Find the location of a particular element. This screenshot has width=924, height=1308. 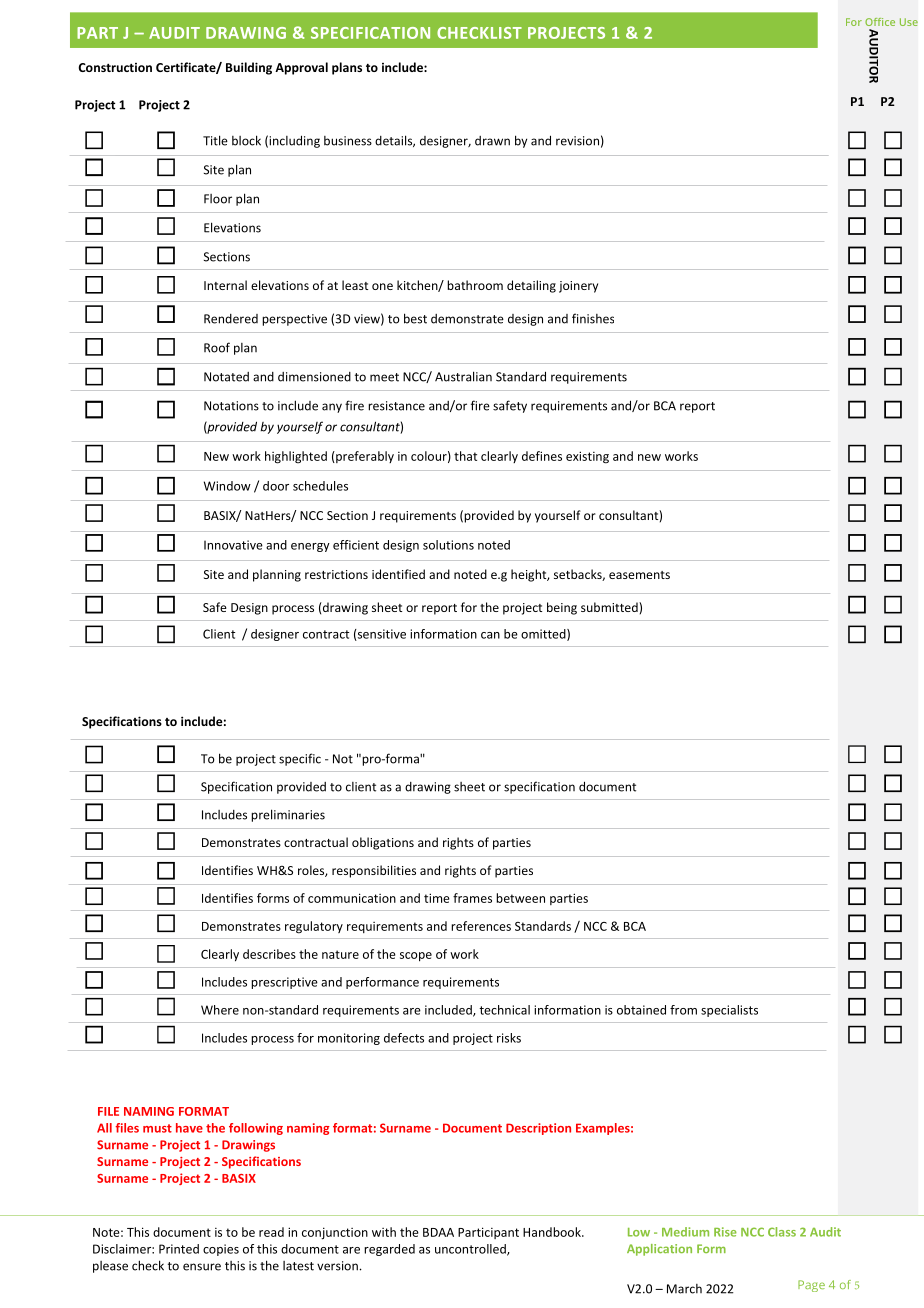

Innovative is located at coordinates (233, 545).
